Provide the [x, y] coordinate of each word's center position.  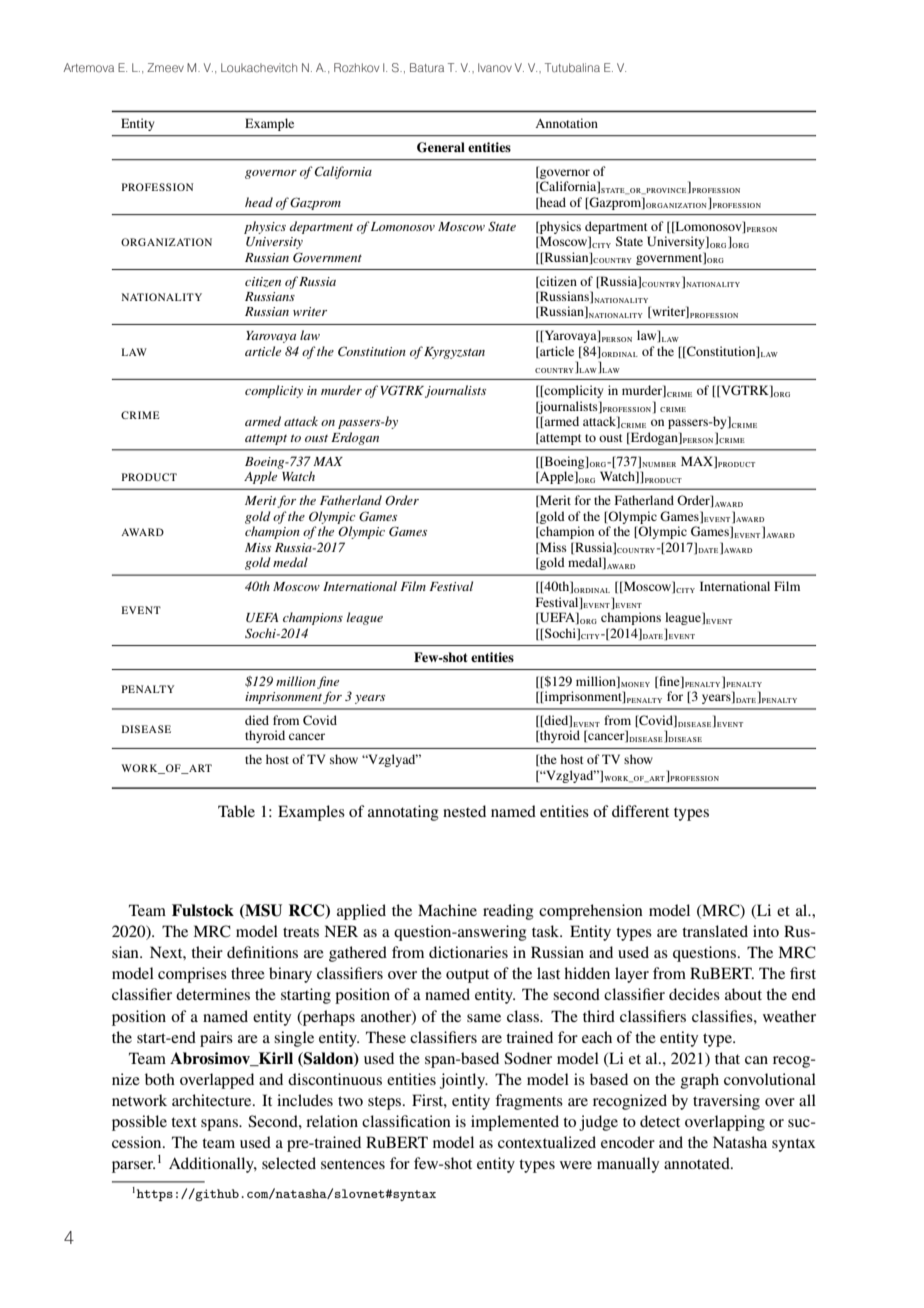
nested [464, 811]
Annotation [566, 123]
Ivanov [495, 68]
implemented [515, 1123]
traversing [726, 1102]
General [441, 147]
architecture [213, 1100]
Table [236, 811]
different [640, 811]
